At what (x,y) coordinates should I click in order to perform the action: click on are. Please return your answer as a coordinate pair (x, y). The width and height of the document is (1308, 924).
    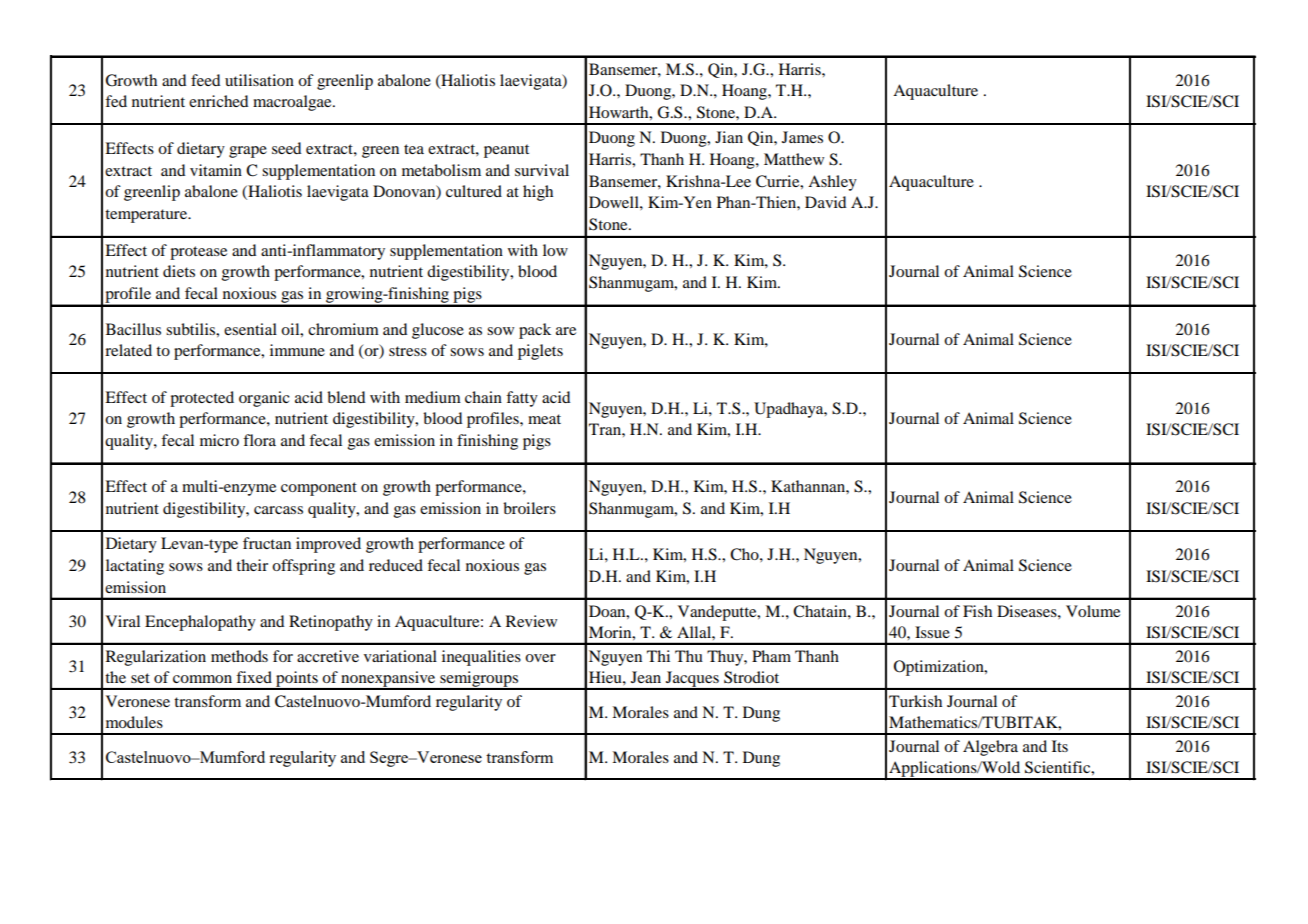
    Looking at the image, I should click on (566, 331).
